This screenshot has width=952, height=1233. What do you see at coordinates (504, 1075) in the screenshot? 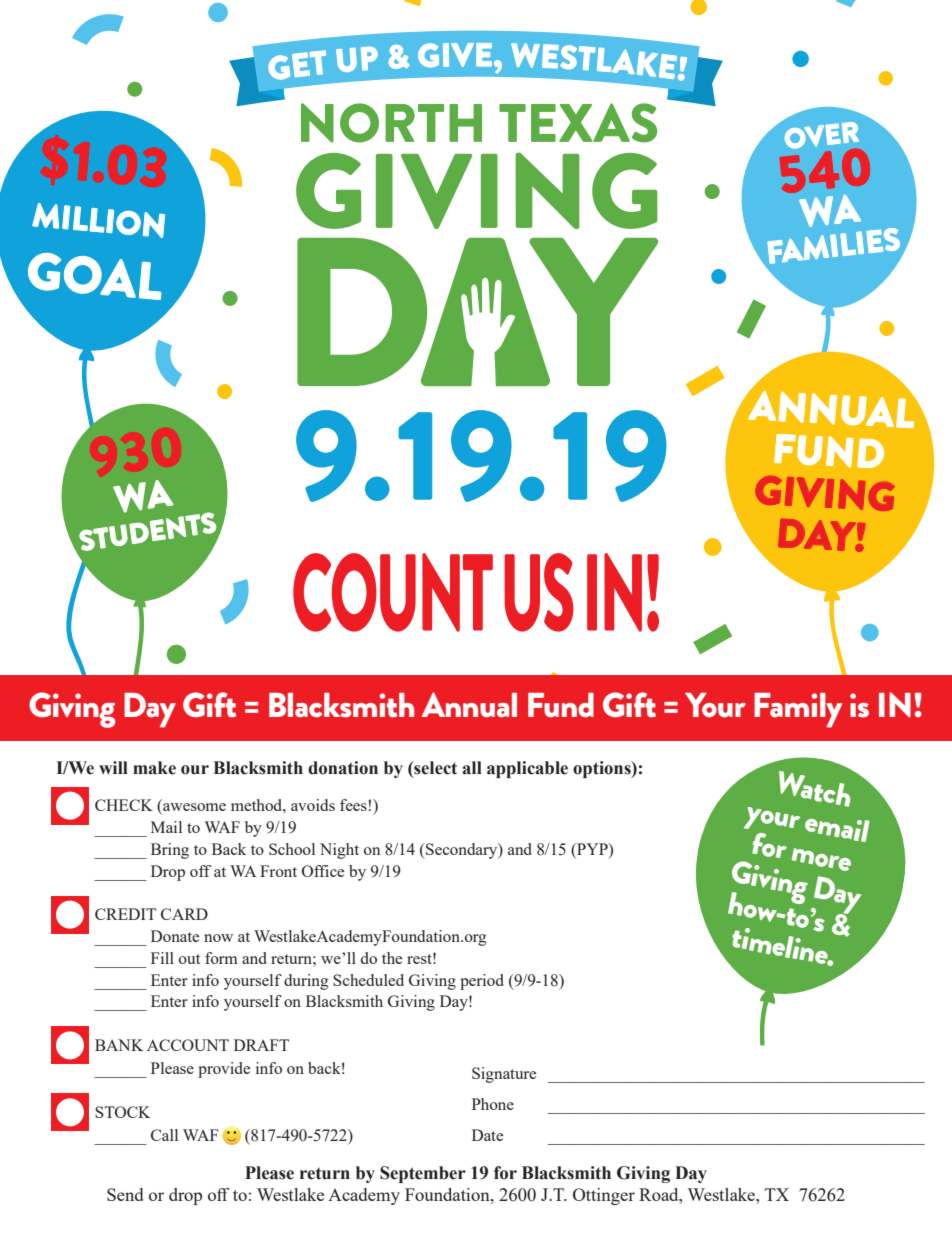
I see `Signature` at bounding box center [504, 1075].
